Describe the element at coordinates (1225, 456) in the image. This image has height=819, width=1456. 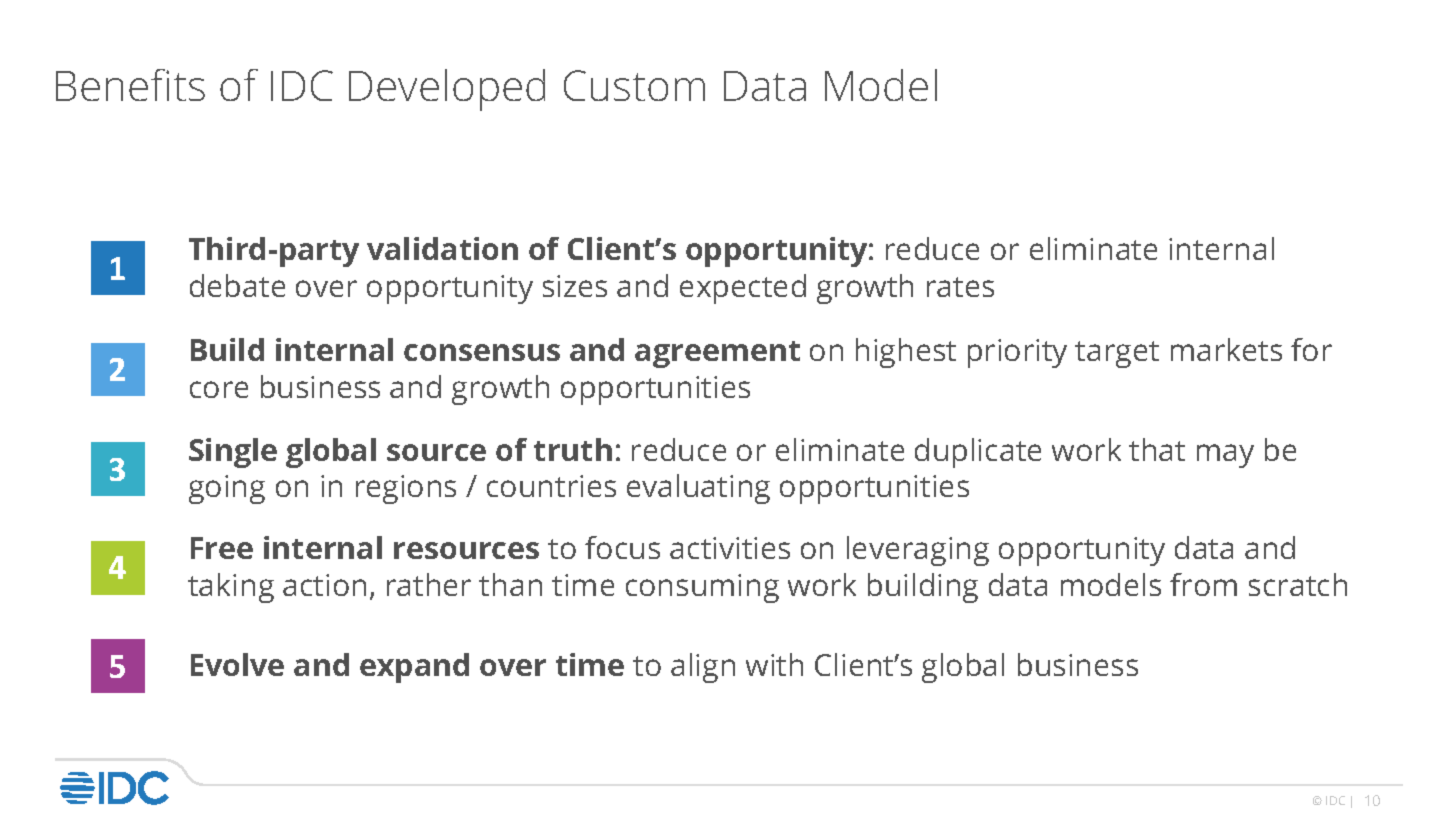
I see `may` at that location.
